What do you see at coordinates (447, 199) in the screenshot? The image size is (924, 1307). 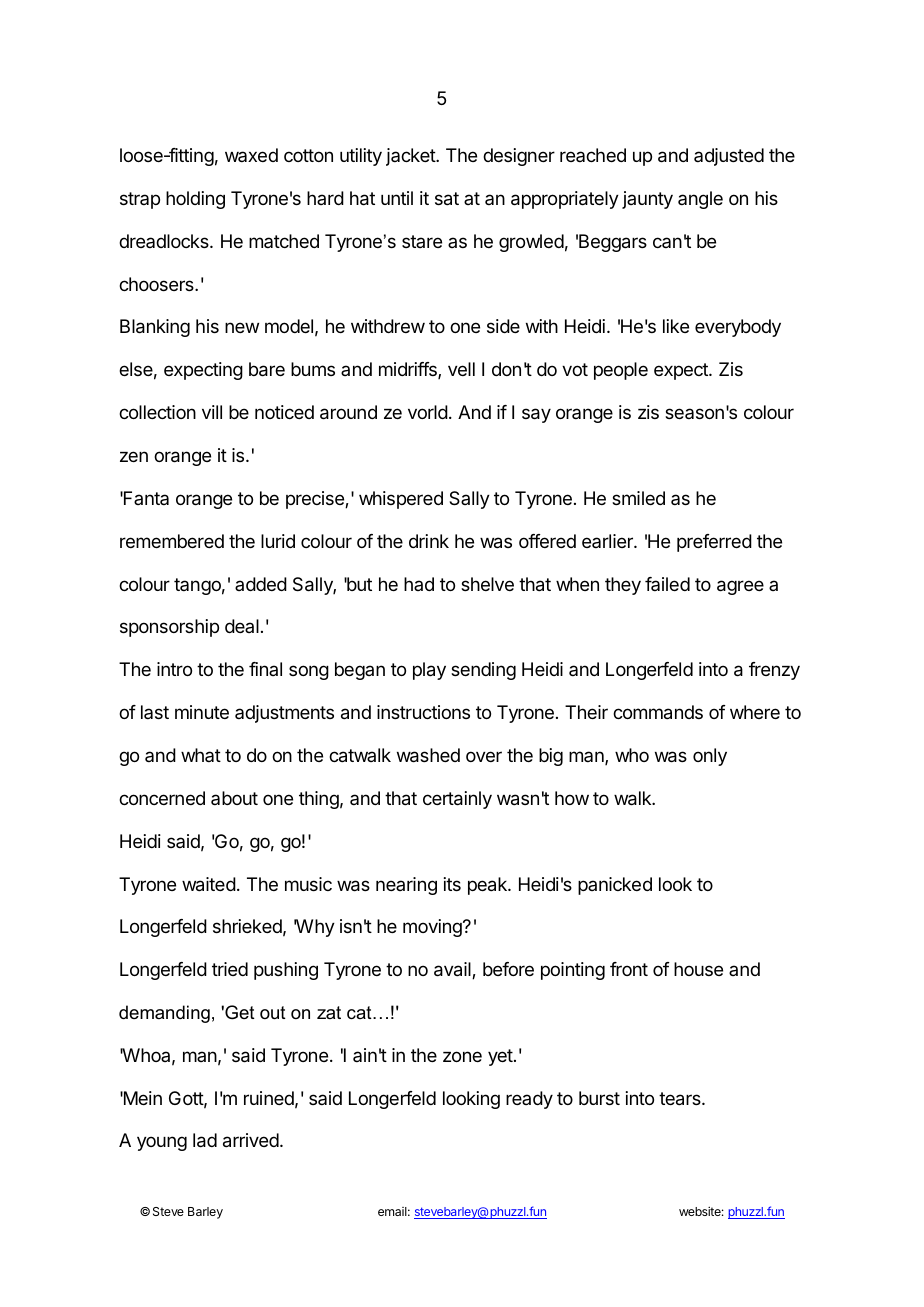 I see `sat` at bounding box center [447, 199].
